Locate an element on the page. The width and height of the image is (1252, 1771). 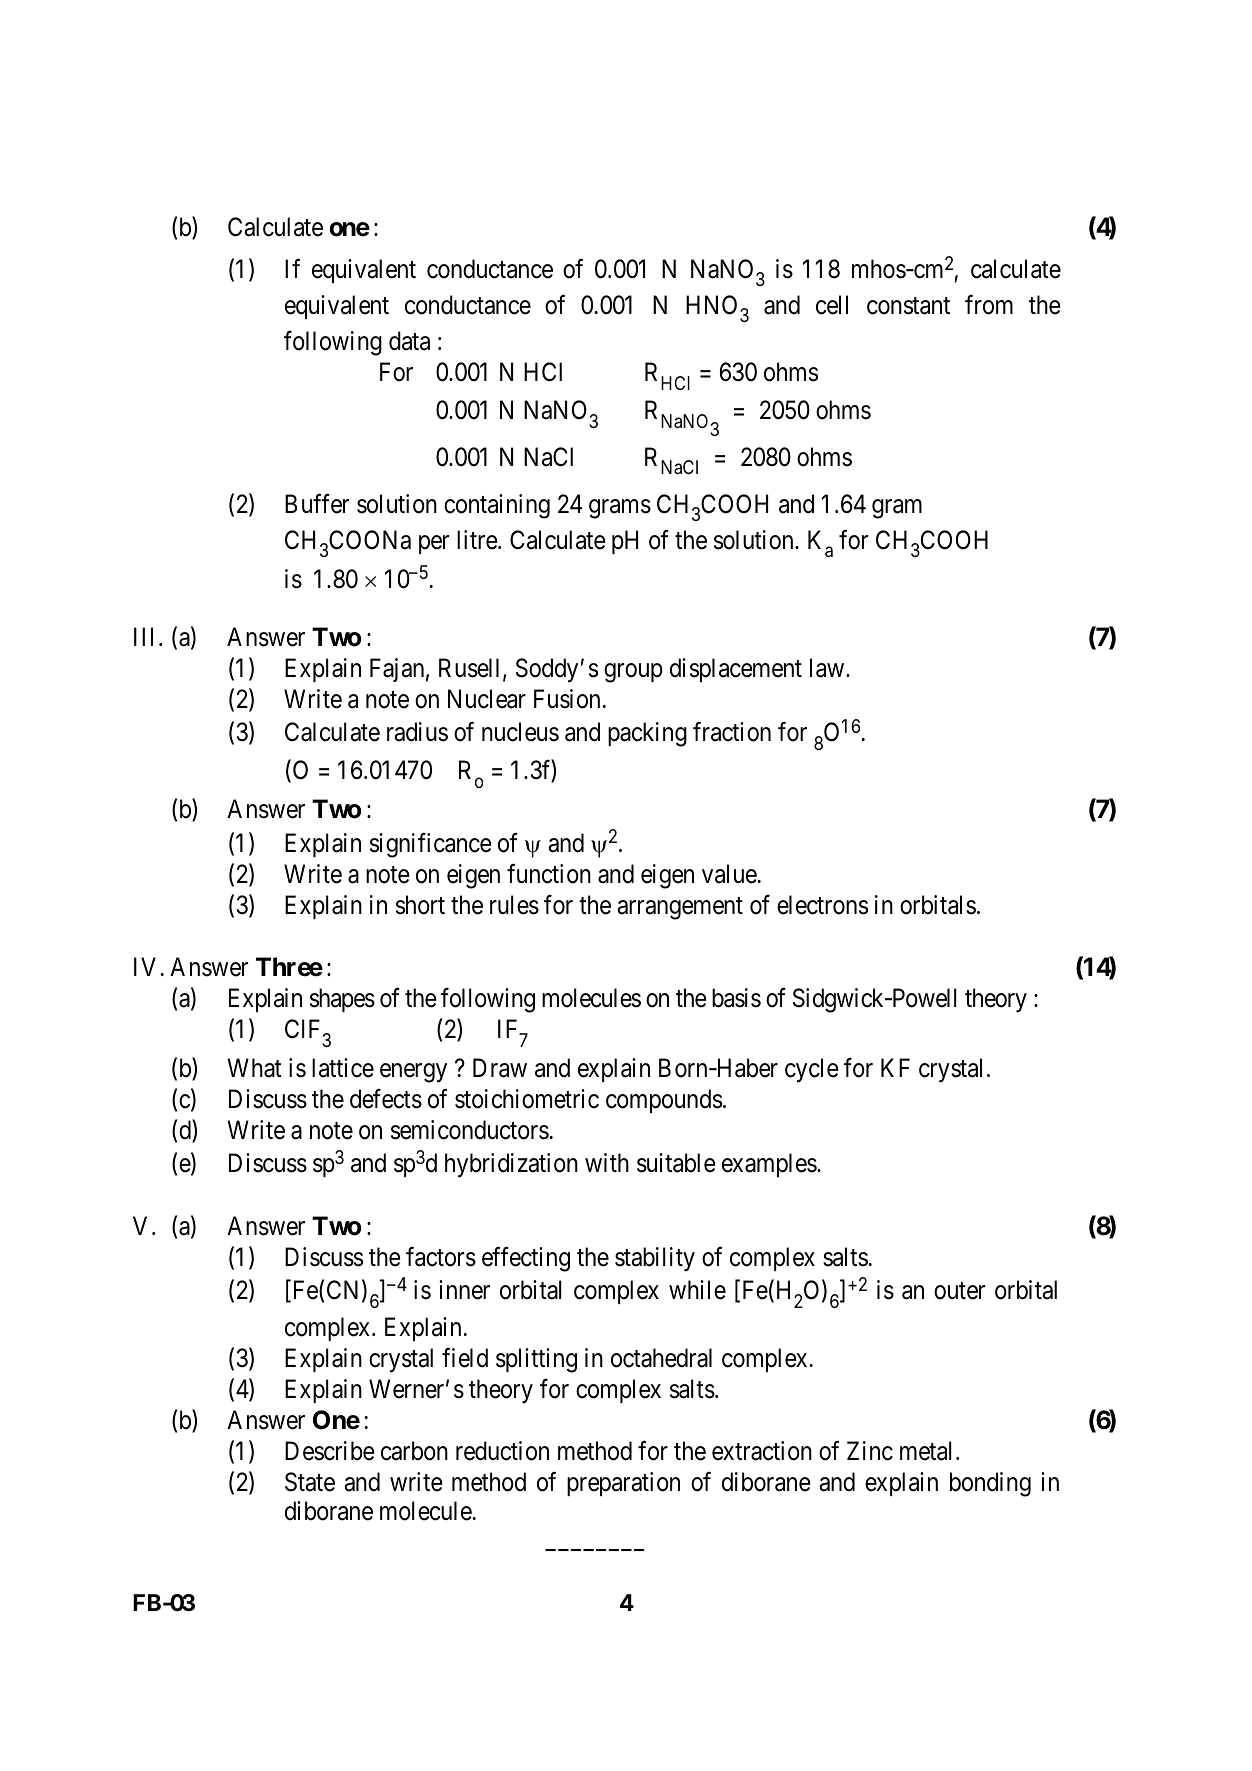
function is located at coordinates (549, 874).
